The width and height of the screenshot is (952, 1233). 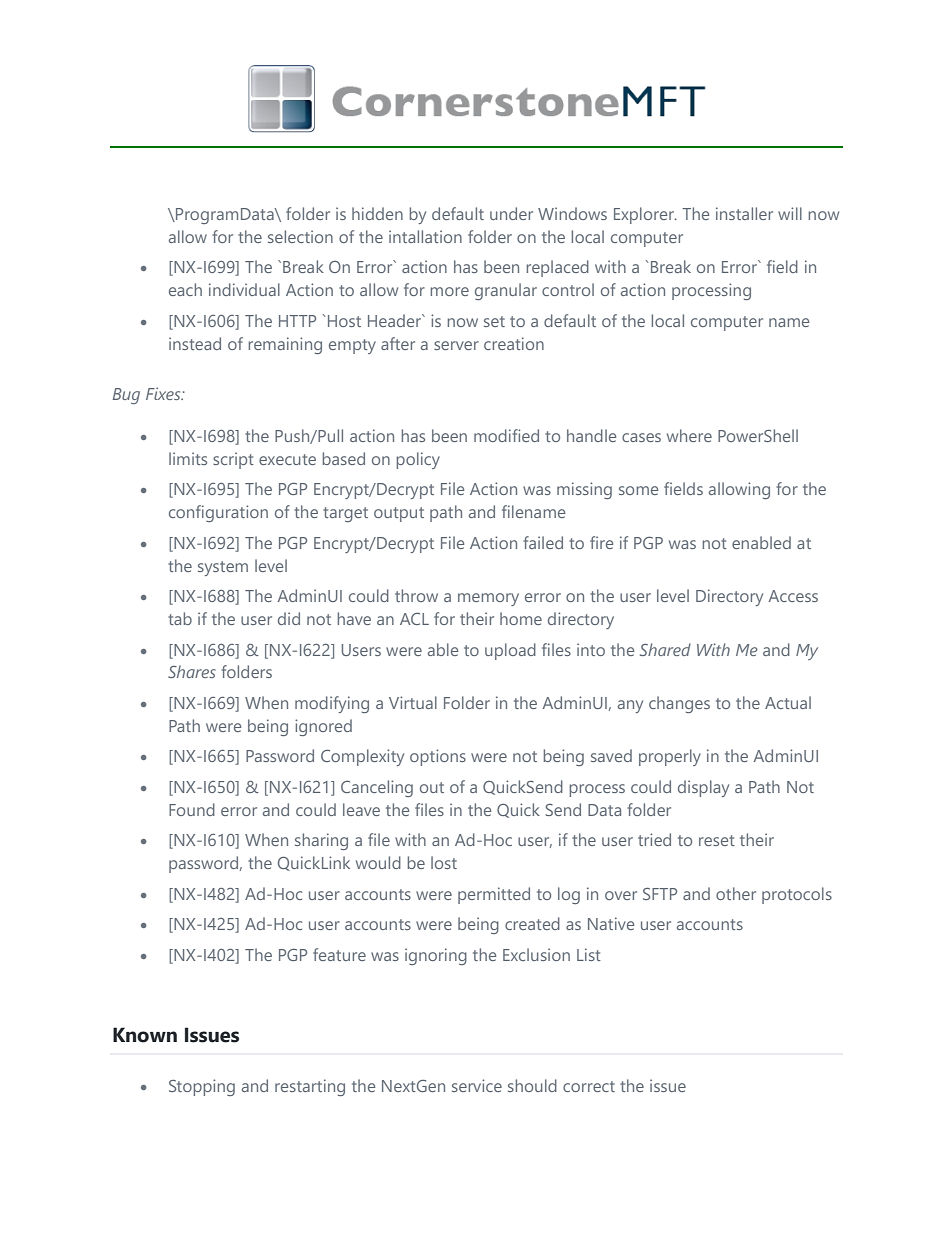 What do you see at coordinates (703, 788) in the screenshot?
I see `display` at bounding box center [703, 788].
